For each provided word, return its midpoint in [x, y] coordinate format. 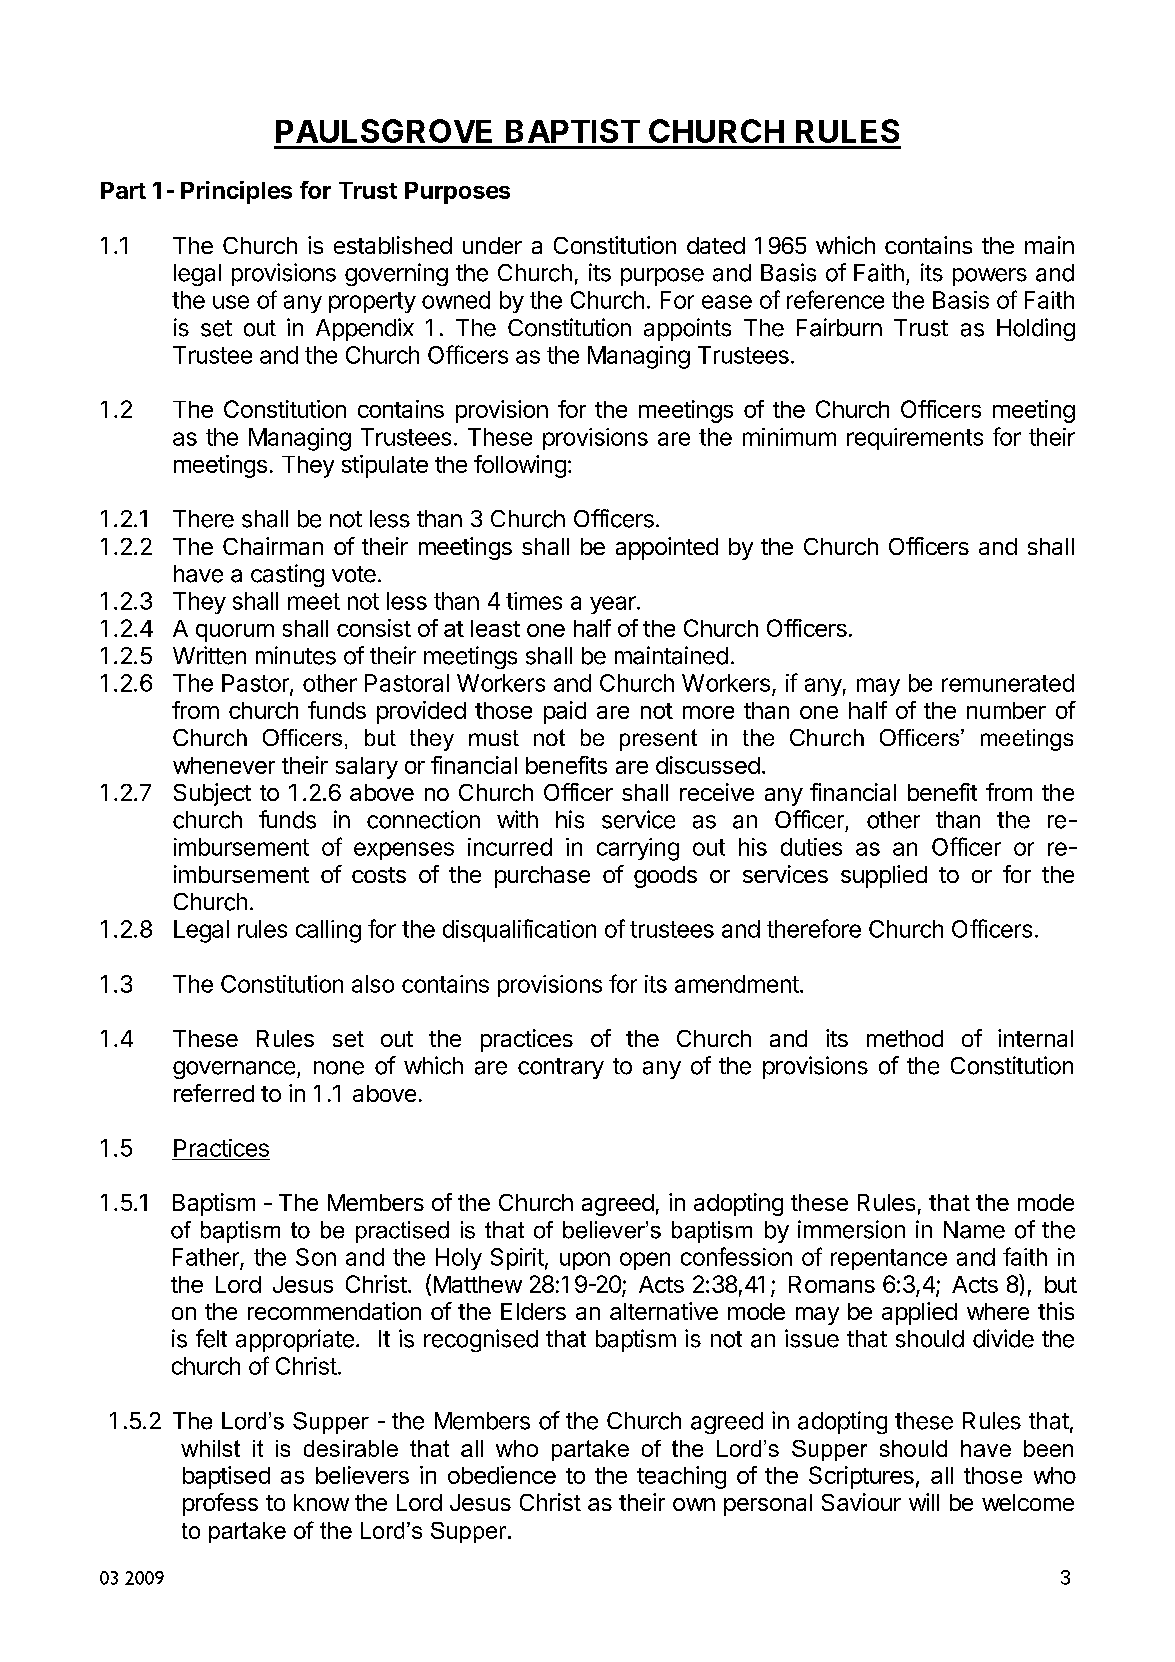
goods [665, 877]
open [645, 1261]
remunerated [1008, 683]
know [321, 1502]
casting [287, 575]
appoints [687, 329]
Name [974, 1230]
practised [402, 1232]
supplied [884, 876]
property [372, 302]
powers [990, 277]
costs [379, 875]
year [614, 605]
